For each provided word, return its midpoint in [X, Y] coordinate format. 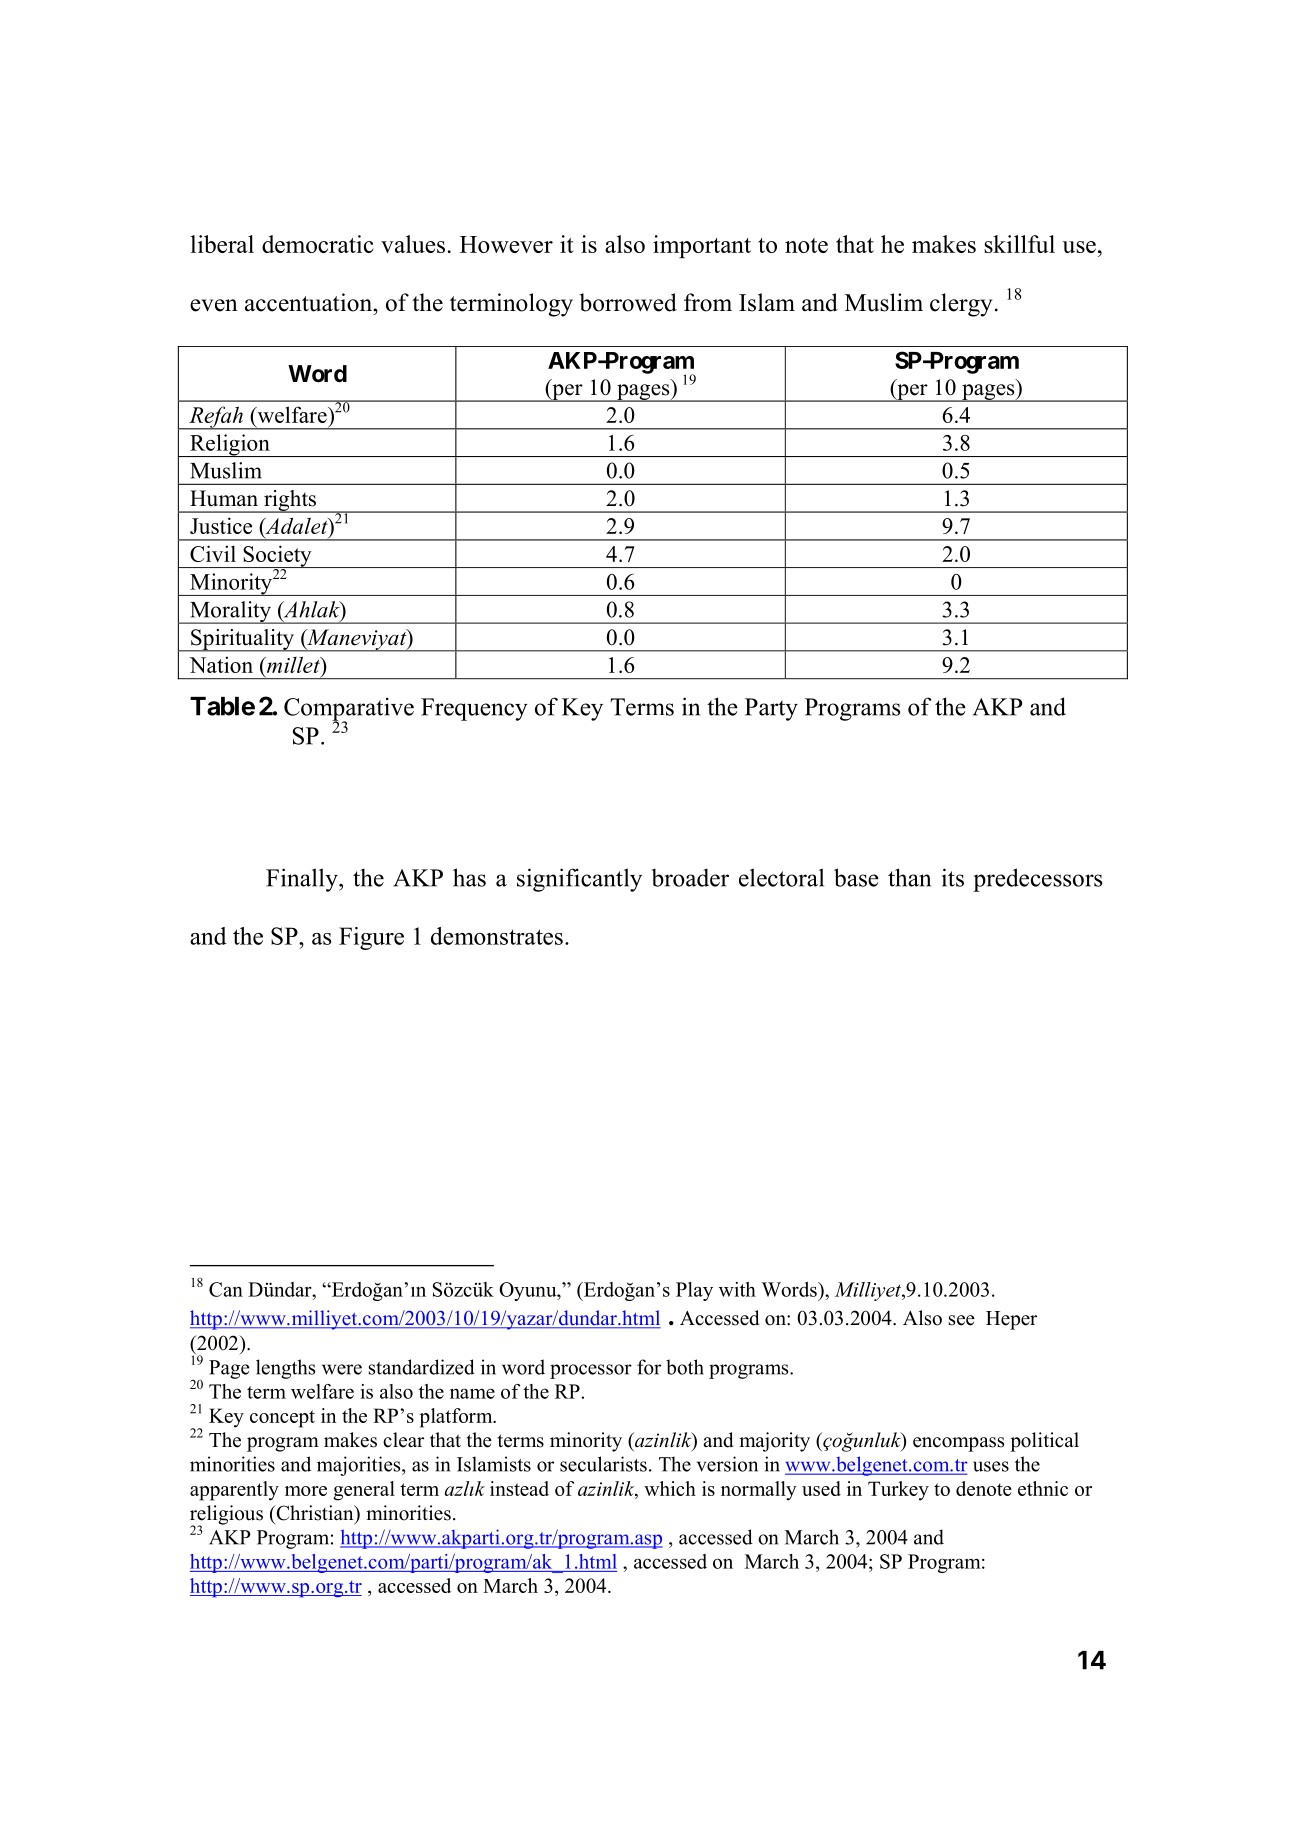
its [953, 877]
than [909, 877]
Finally [303, 880]
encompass [958, 1444]
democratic [318, 244]
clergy [961, 305]
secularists [603, 1464]
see [962, 1320]
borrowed [628, 302]
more [306, 1491]
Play [694, 1291]
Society [277, 556]
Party [771, 709]
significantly [579, 880]
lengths [285, 1369]
